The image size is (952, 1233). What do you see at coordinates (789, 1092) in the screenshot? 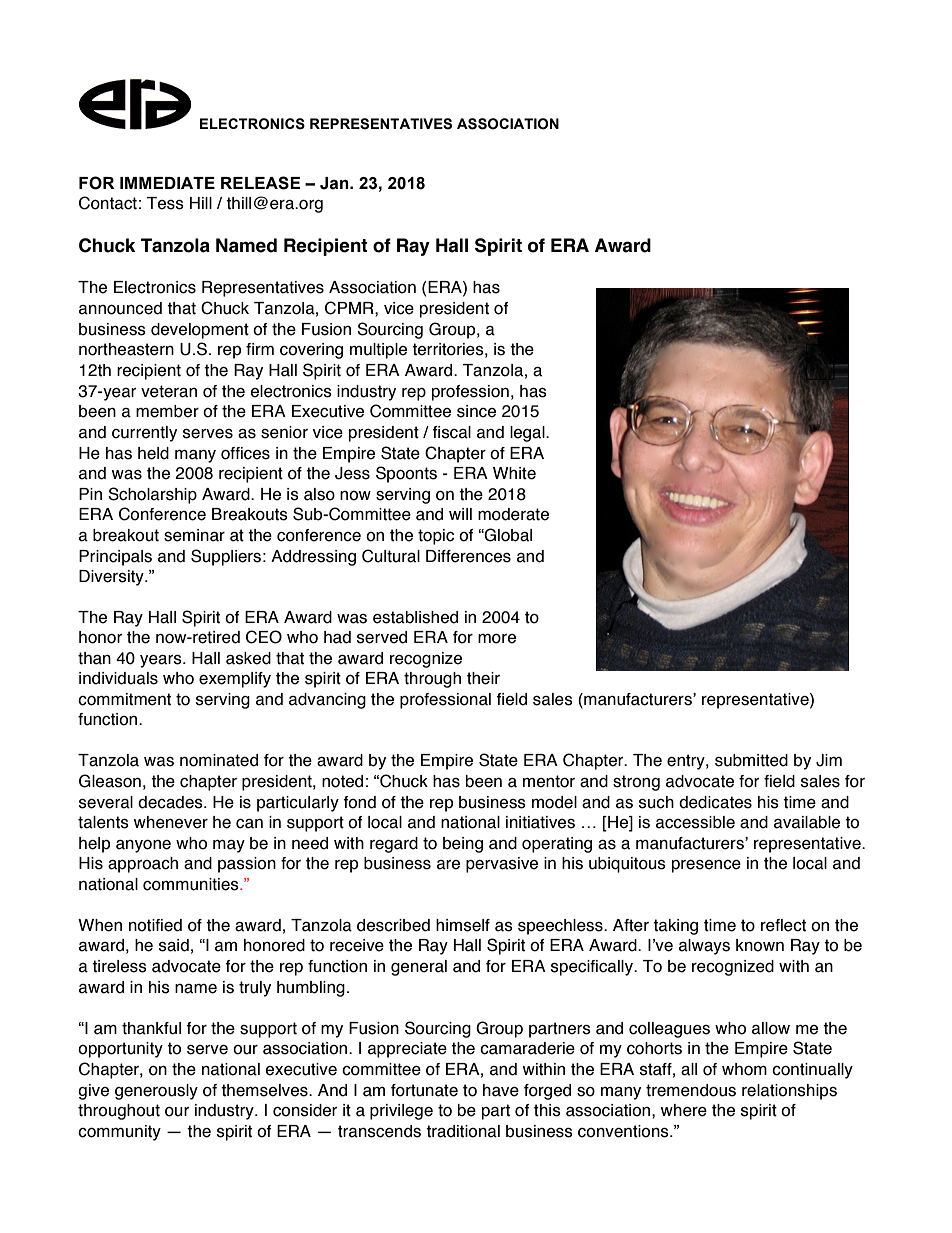
I see `relationships` at bounding box center [789, 1092].
